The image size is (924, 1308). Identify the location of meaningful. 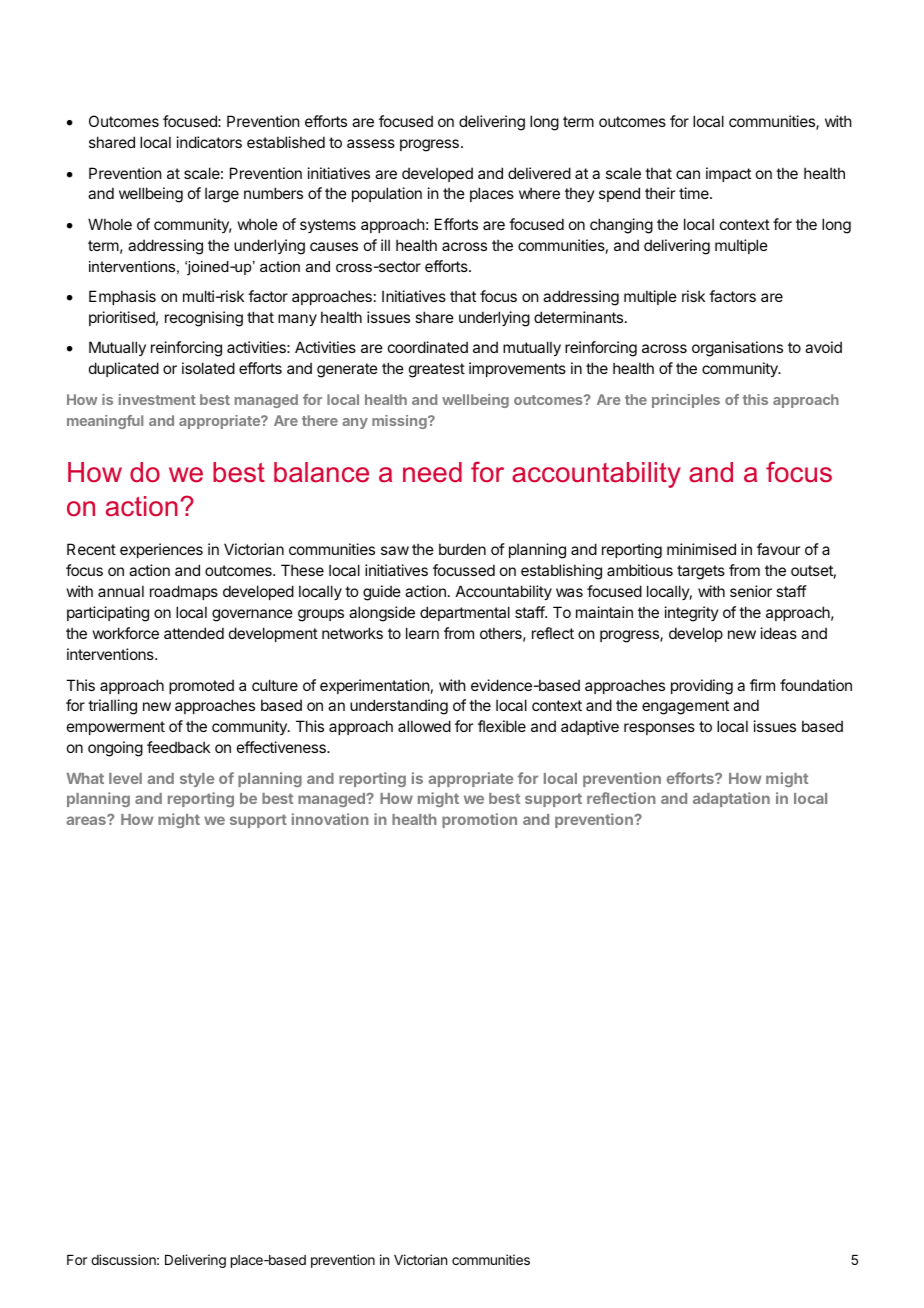
(105, 422).
